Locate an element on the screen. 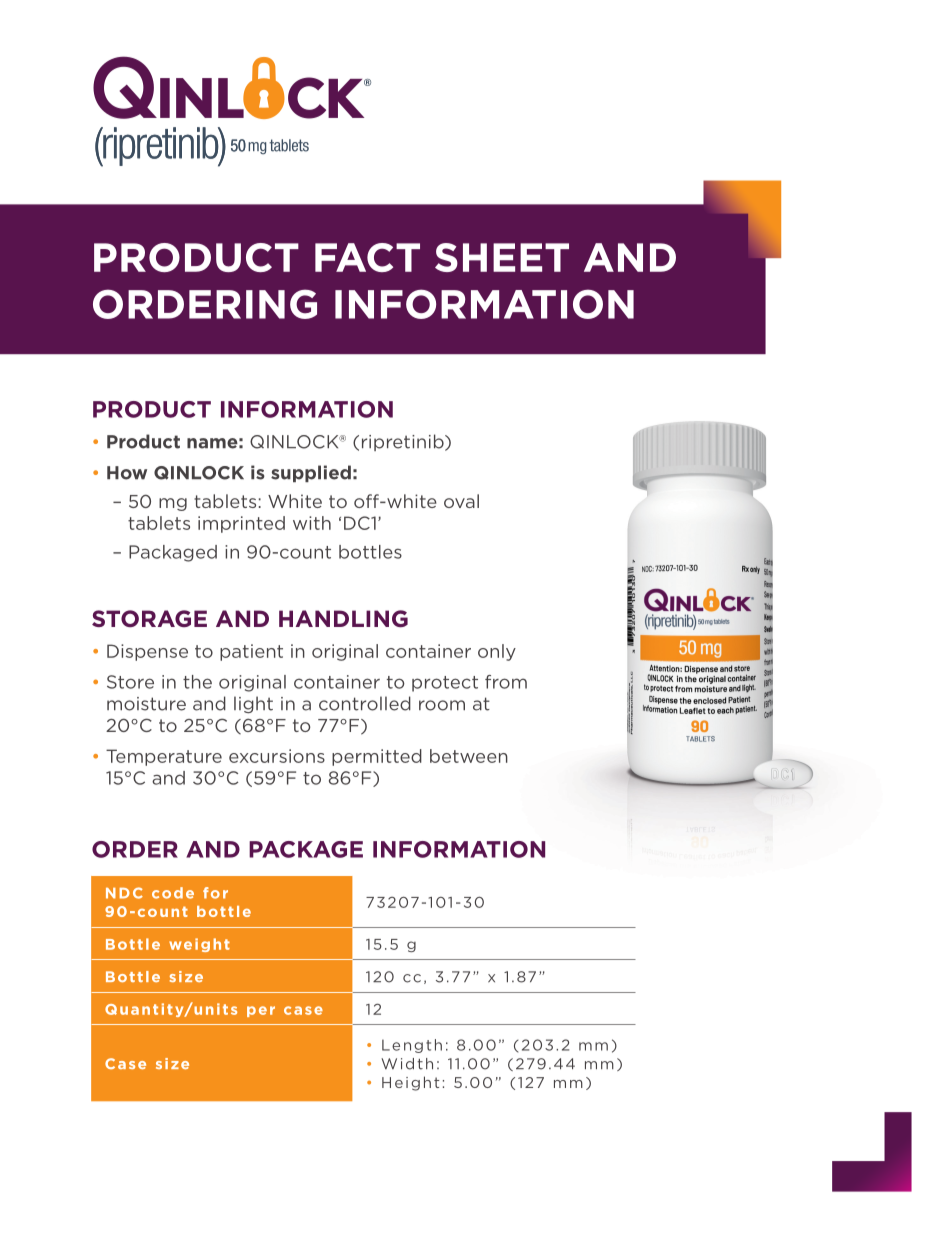  FACT is located at coordinates (367, 257).
